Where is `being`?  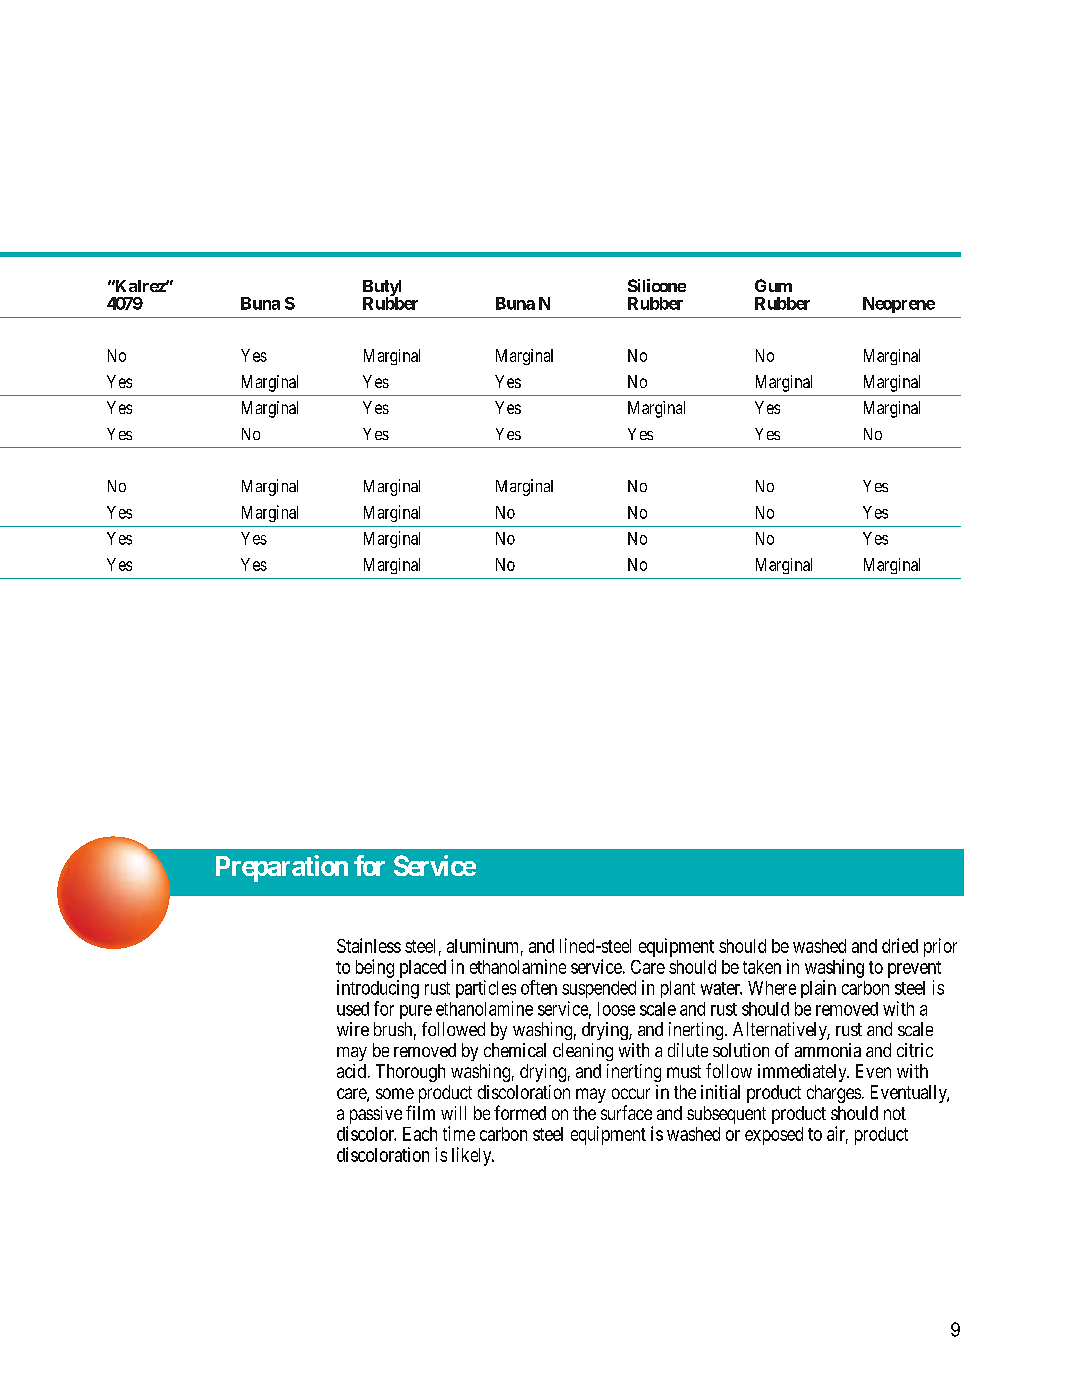
being is located at coordinates (375, 968).
